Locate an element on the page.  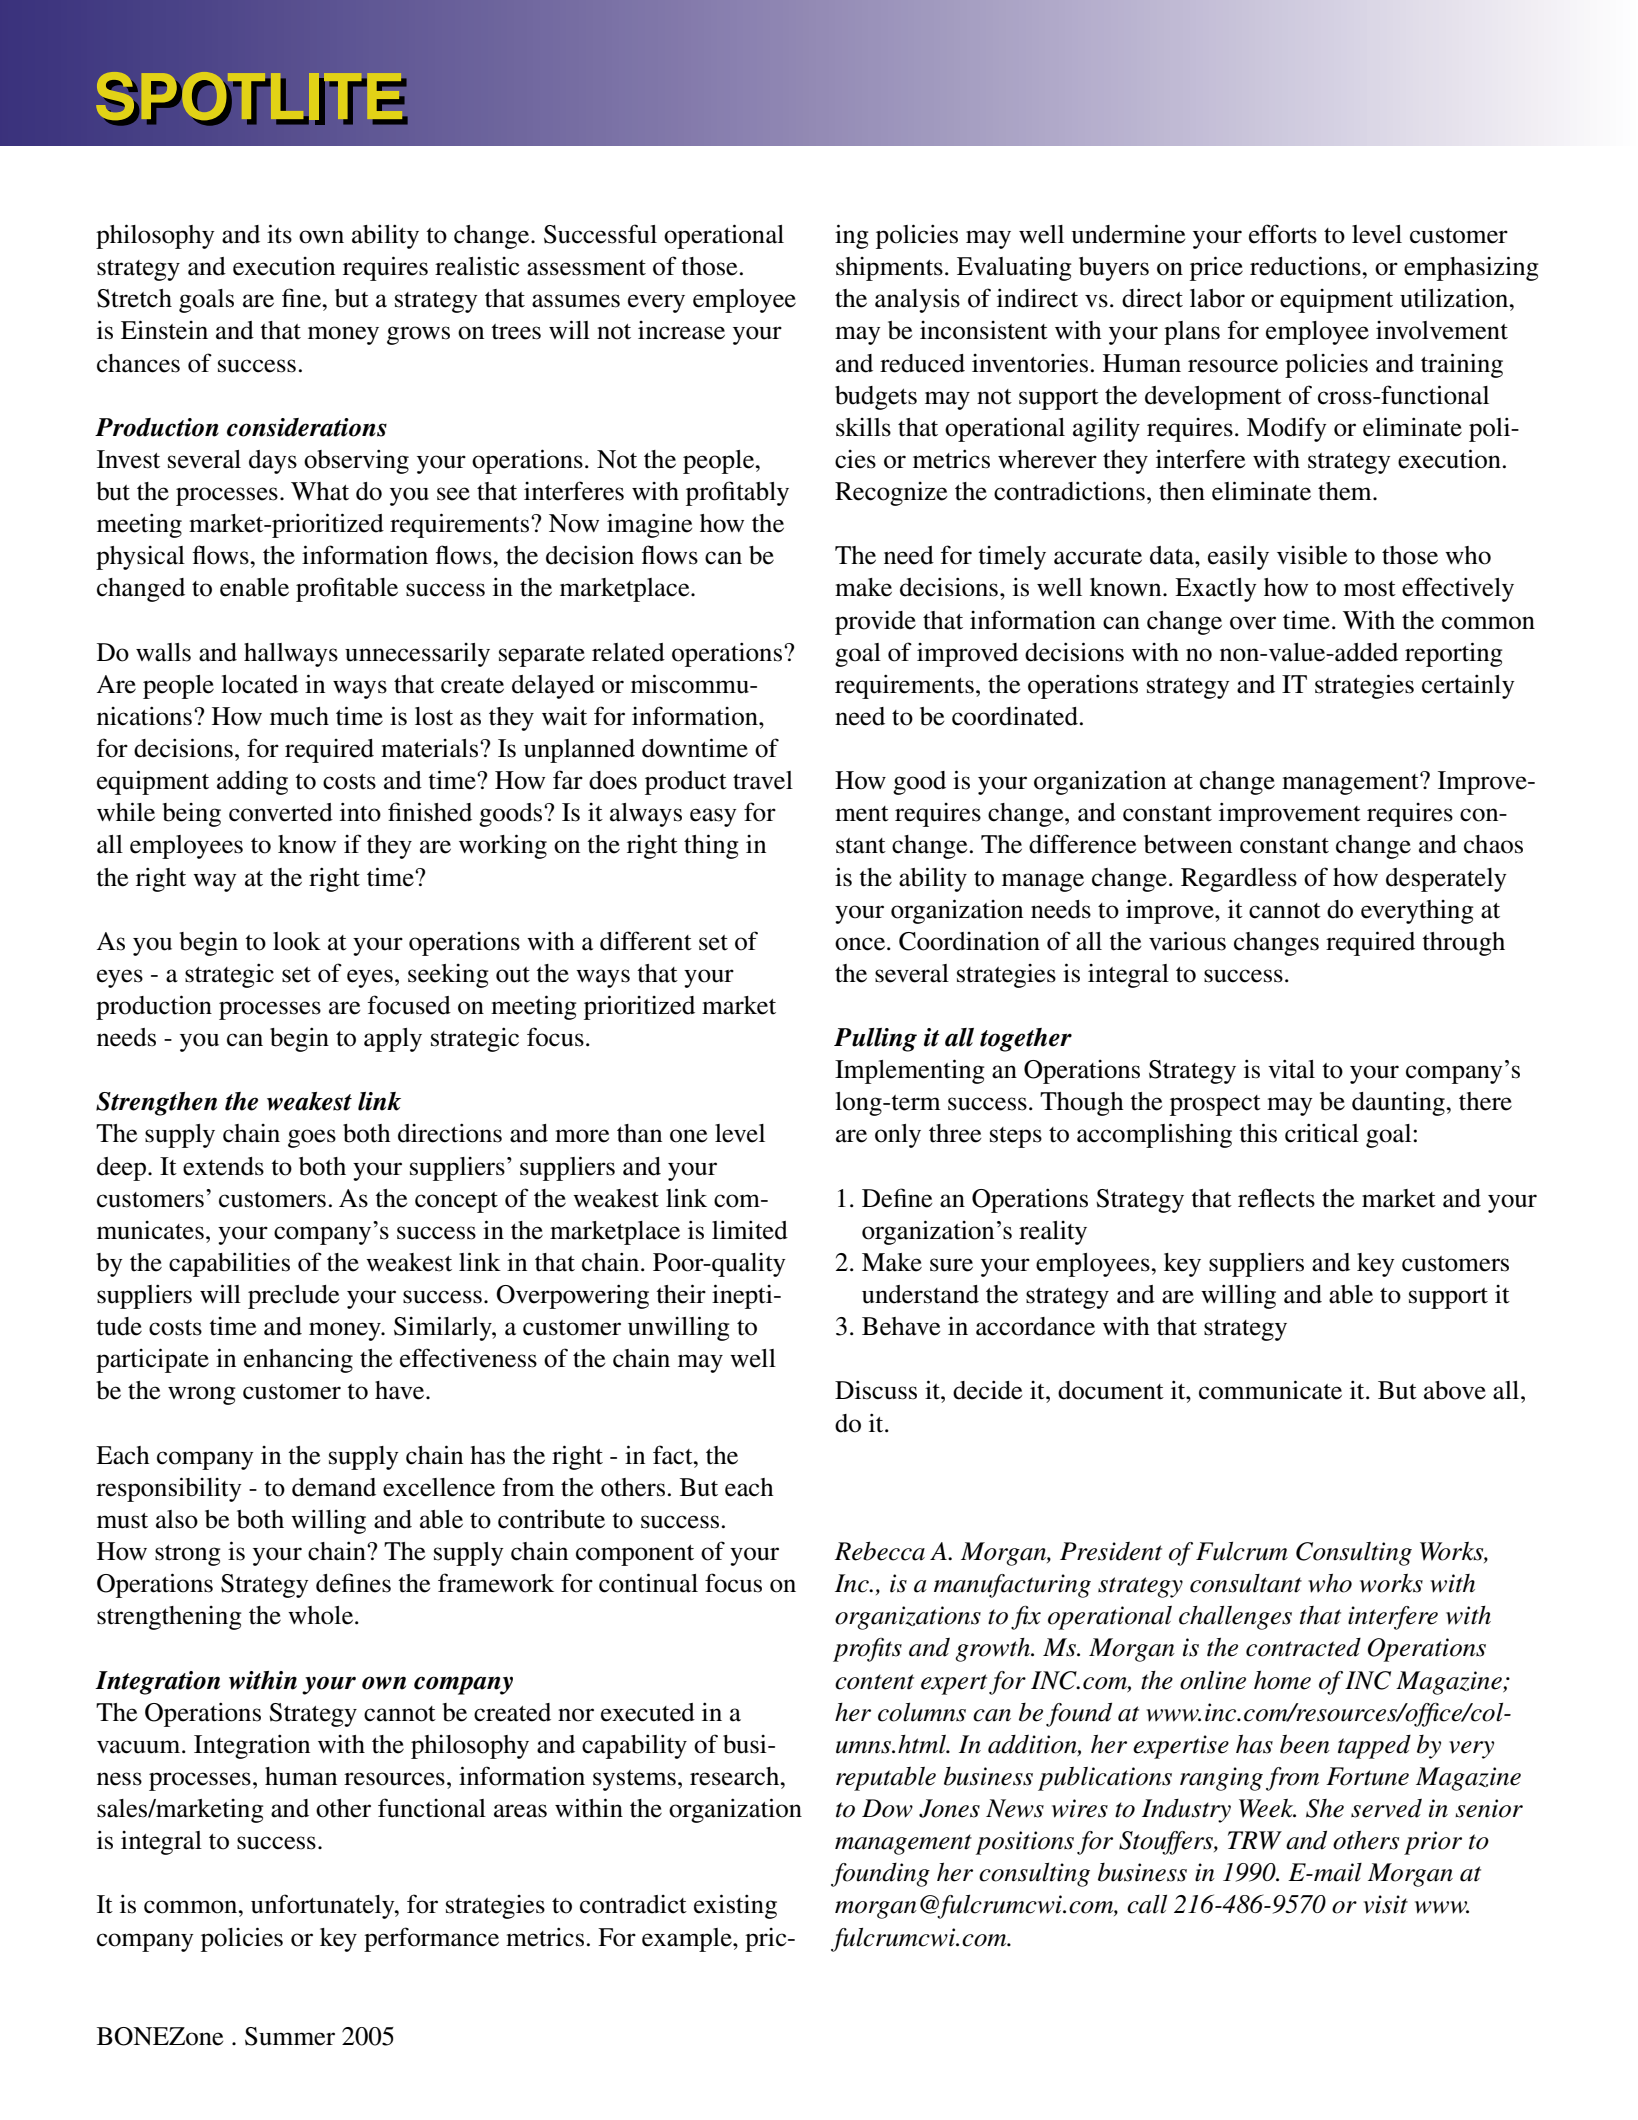
consultant is located at coordinates (1246, 1583).
